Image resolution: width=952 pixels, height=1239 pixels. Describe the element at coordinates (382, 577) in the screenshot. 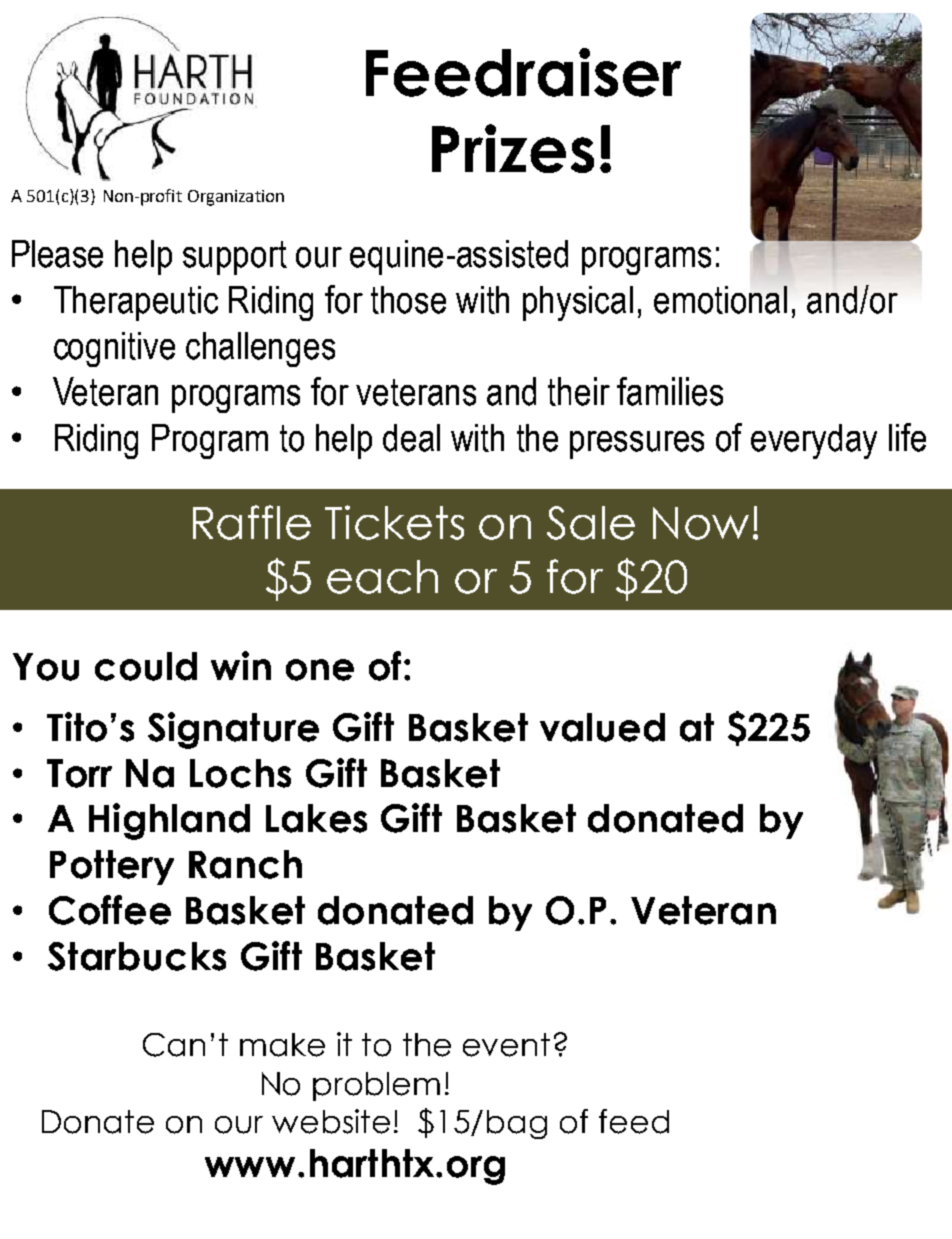

I see `each` at that location.
